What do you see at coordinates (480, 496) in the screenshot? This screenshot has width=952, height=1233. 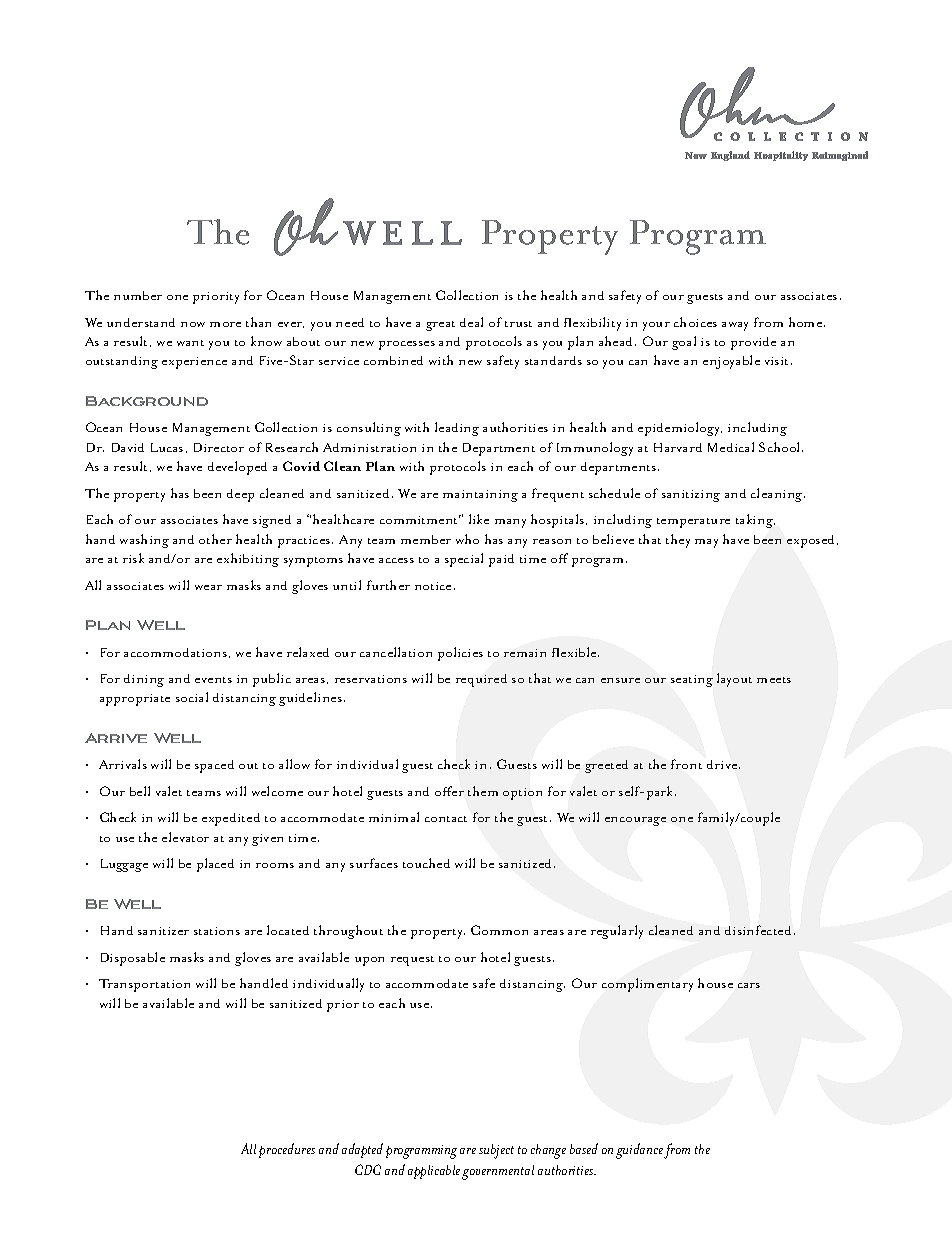 I see `maintaining` at bounding box center [480, 496].
